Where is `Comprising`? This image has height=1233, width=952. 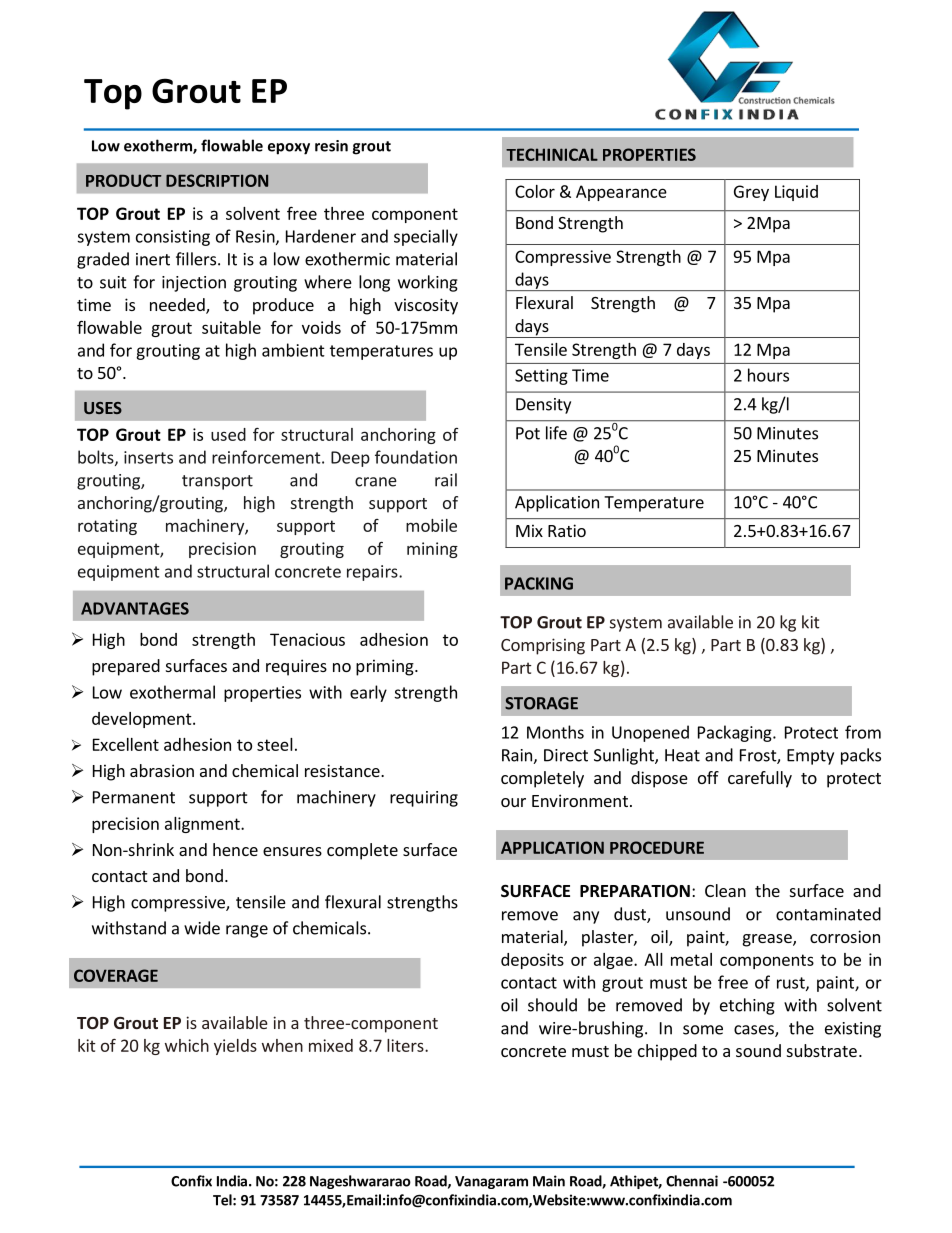 Comprising is located at coordinates (543, 646).
